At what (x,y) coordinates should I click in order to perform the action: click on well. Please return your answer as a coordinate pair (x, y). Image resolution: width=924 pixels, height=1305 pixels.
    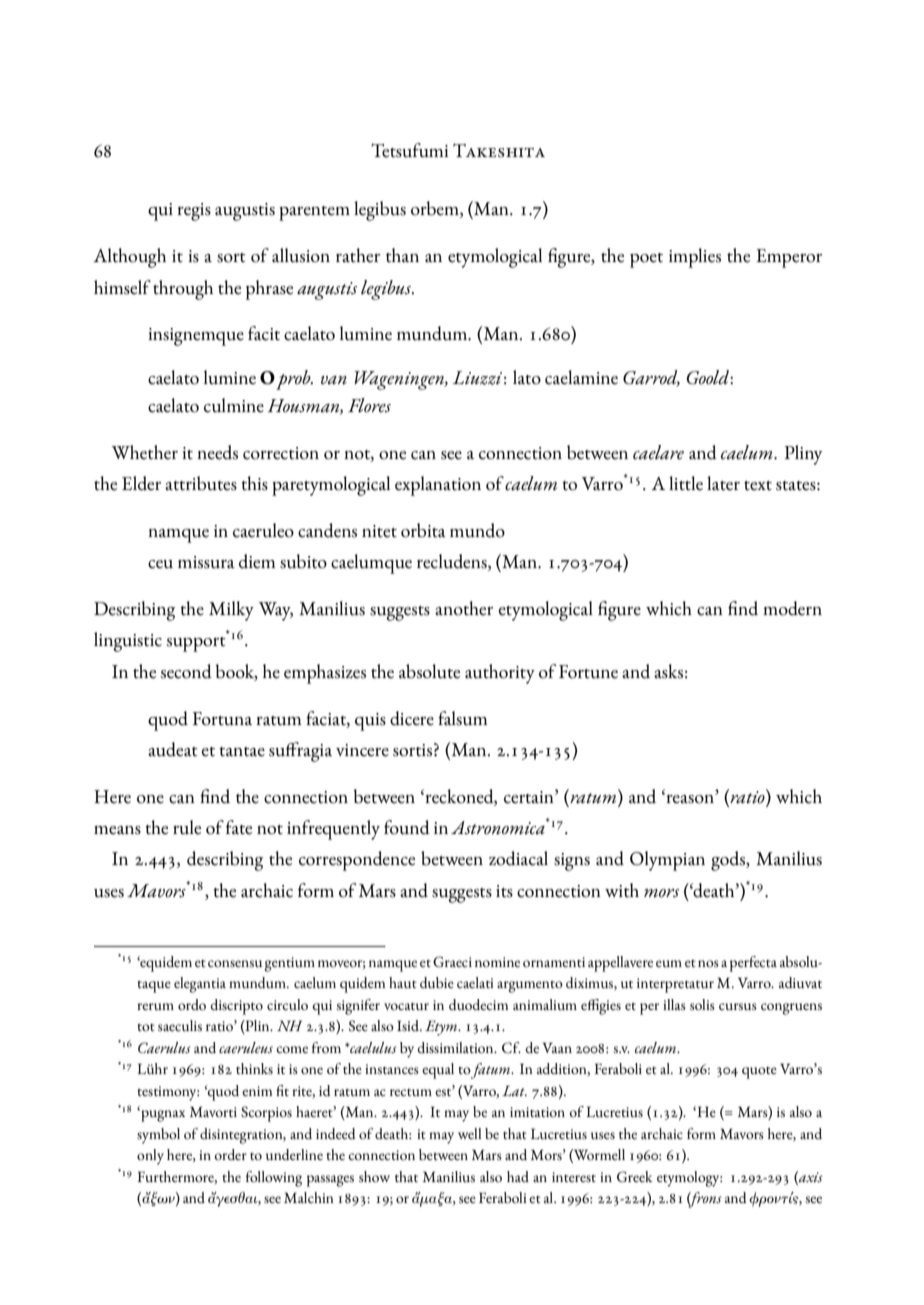
    Looking at the image, I should click on (469, 1133).
